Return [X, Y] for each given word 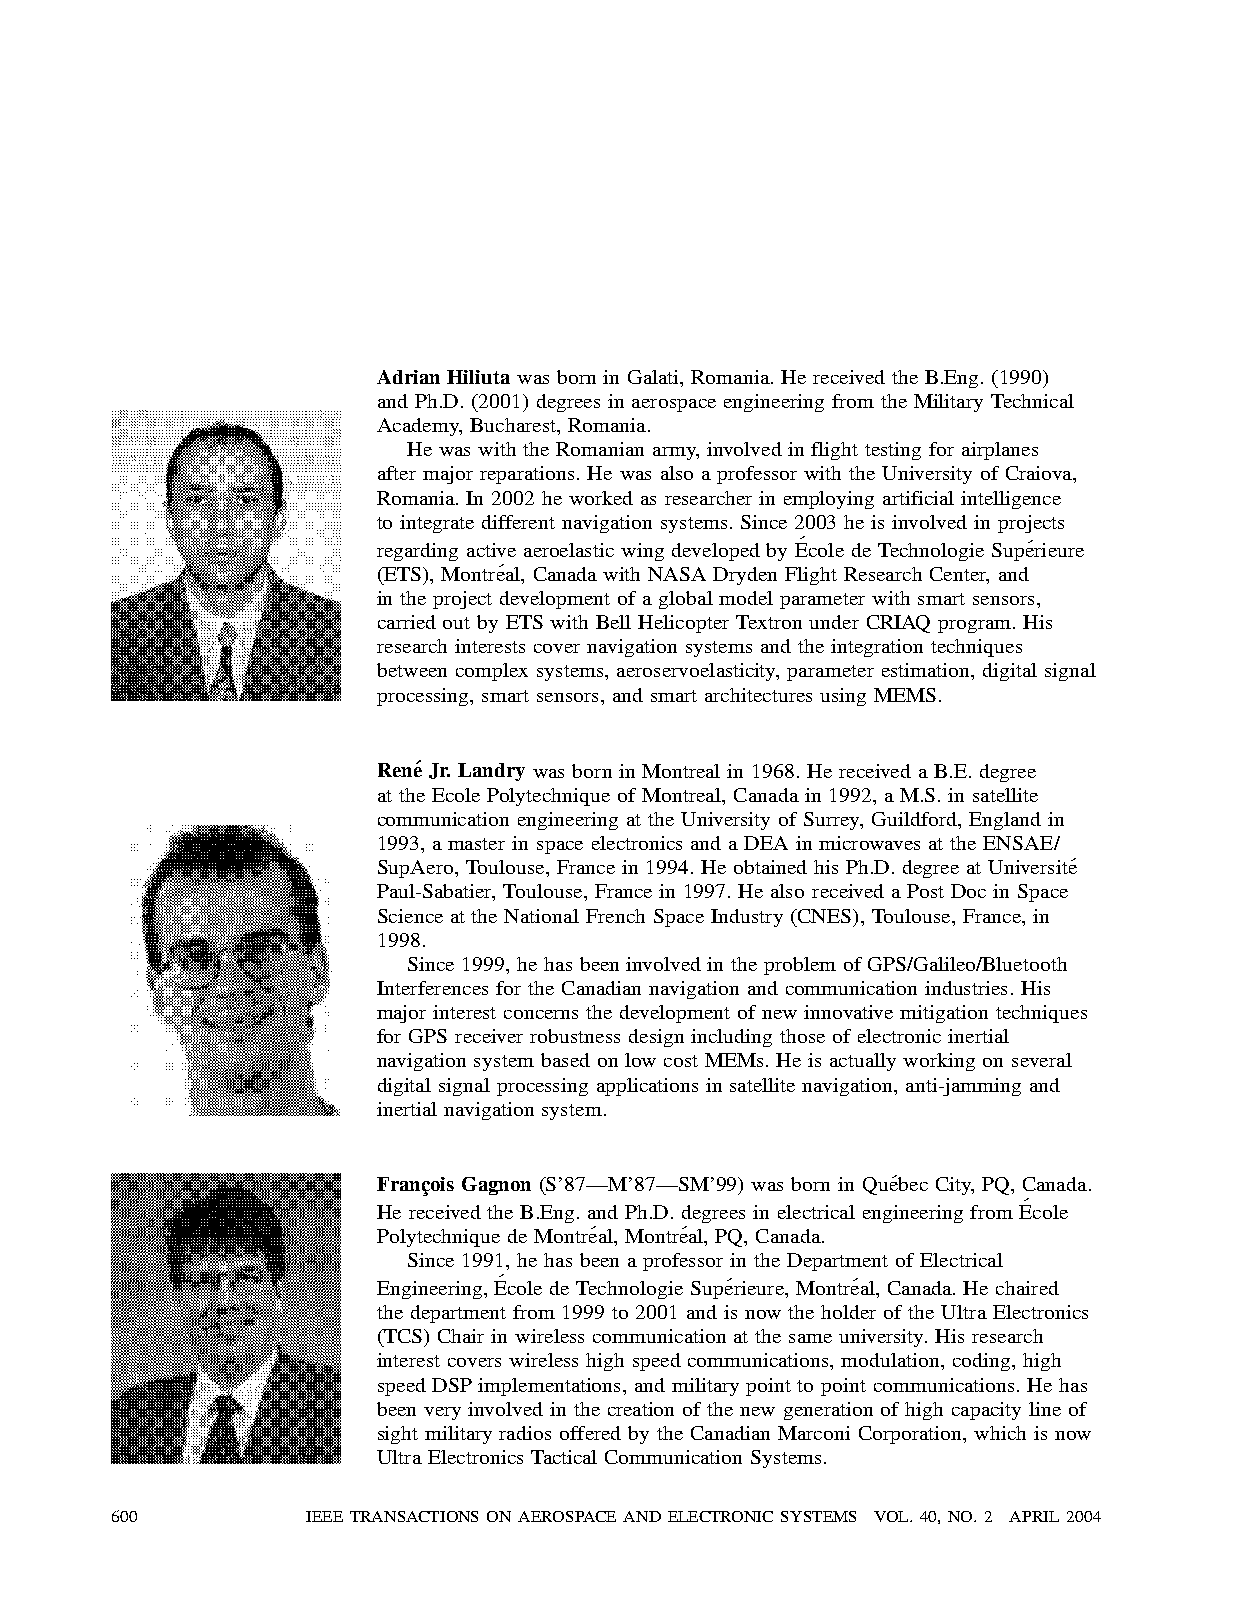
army [675, 453]
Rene [400, 769]
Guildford [915, 819]
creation [641, 1409]
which [1000, 1433]
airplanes [1000, 451]
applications [647, 1087]
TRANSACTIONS [414, 1516]
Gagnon [496, 1186]
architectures [758, 695]
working [939, 1062]
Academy [419, 427]
